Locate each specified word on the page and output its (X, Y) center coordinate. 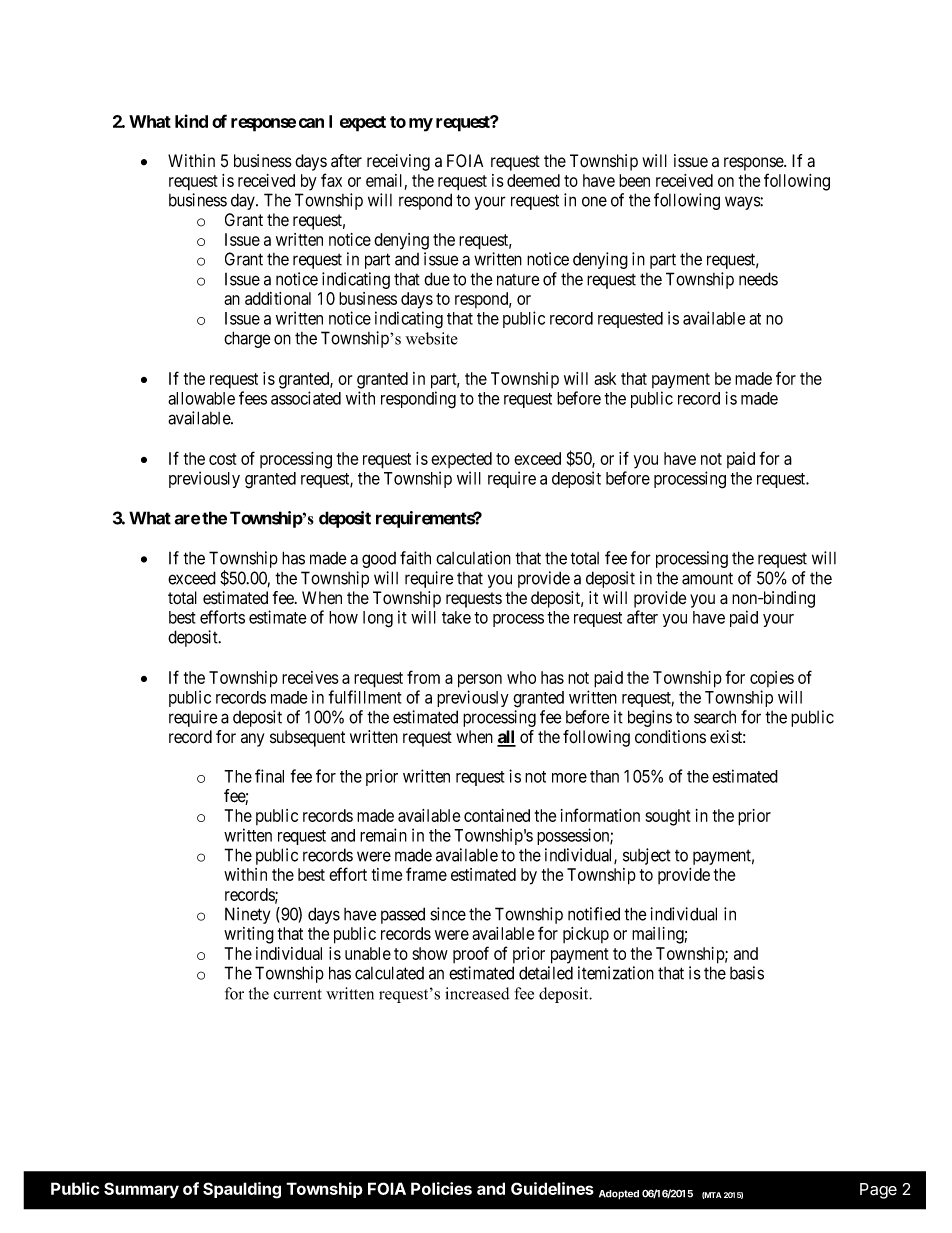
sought (668, 817)
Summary (141, 1190)
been (634, 180)
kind (191, 121)
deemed (533, 180)
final (269, 776)
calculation (473, 558)
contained (497, 815)
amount (707, 578)
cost (223, 459)
